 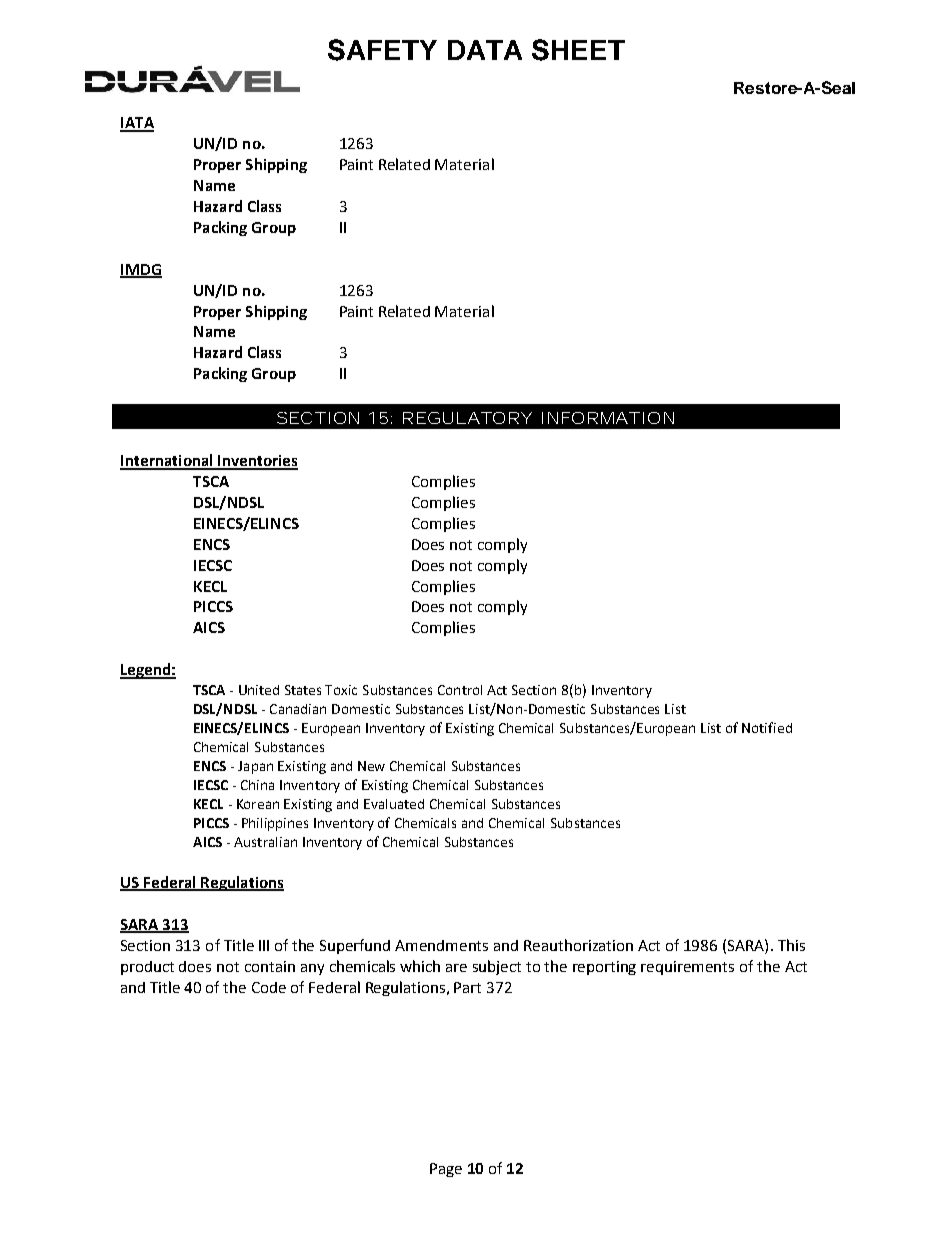 I want to click on REGULATORY, so click(x=467, y=418).
